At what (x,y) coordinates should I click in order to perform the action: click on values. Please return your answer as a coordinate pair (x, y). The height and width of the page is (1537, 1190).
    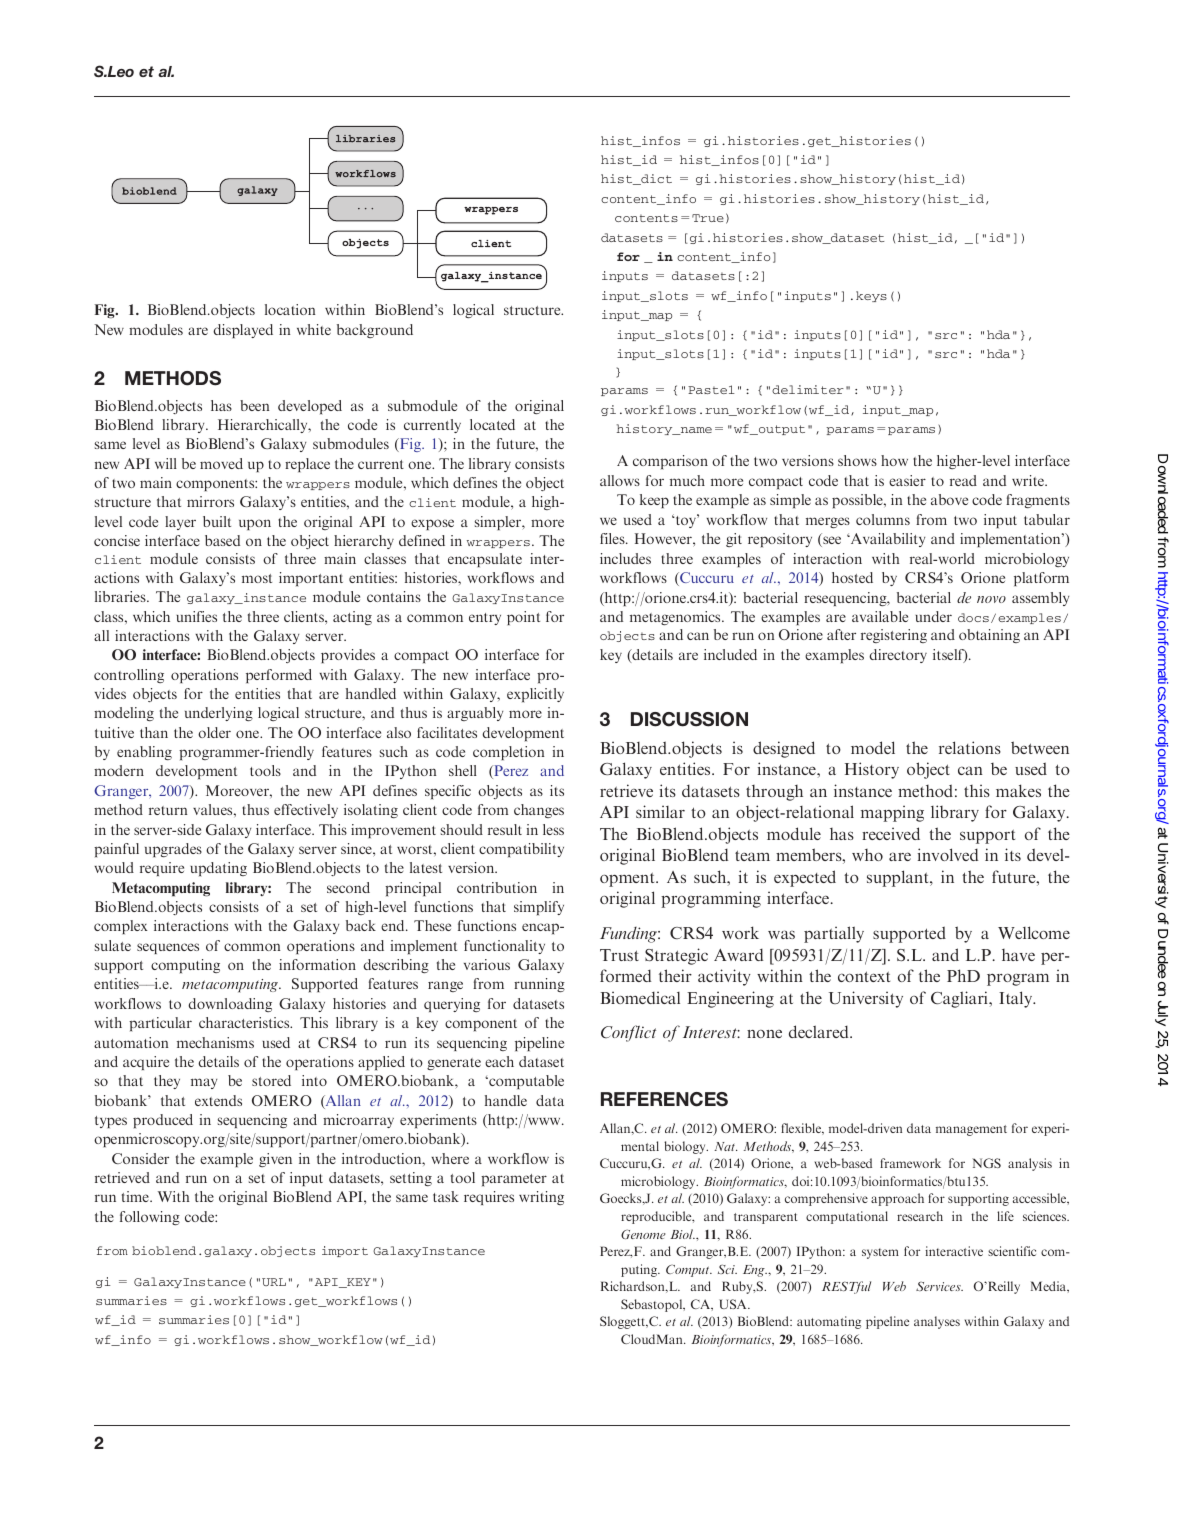
    Looking at the image, I should click on (214, 809).
